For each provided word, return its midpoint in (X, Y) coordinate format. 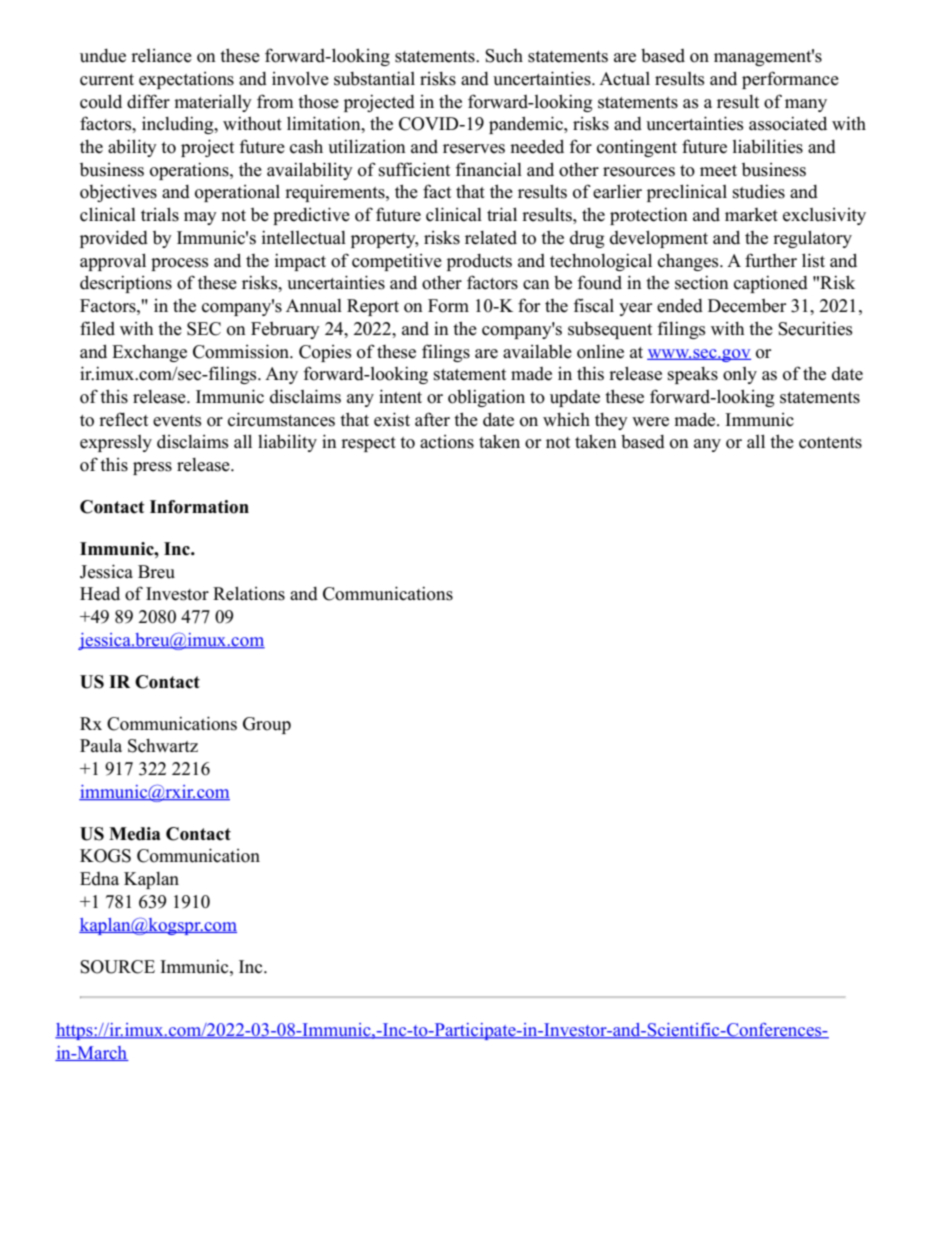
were (650, 422)
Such (504, 56)
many (806, 105)
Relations (249, 593)
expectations (186, 80)
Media (134, 834)
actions (447, 442)
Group (267, 725)
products (479, 262)
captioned (771, 284)
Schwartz (163, 746)
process (180, 264)
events (177, 421)
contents (830, 443)
